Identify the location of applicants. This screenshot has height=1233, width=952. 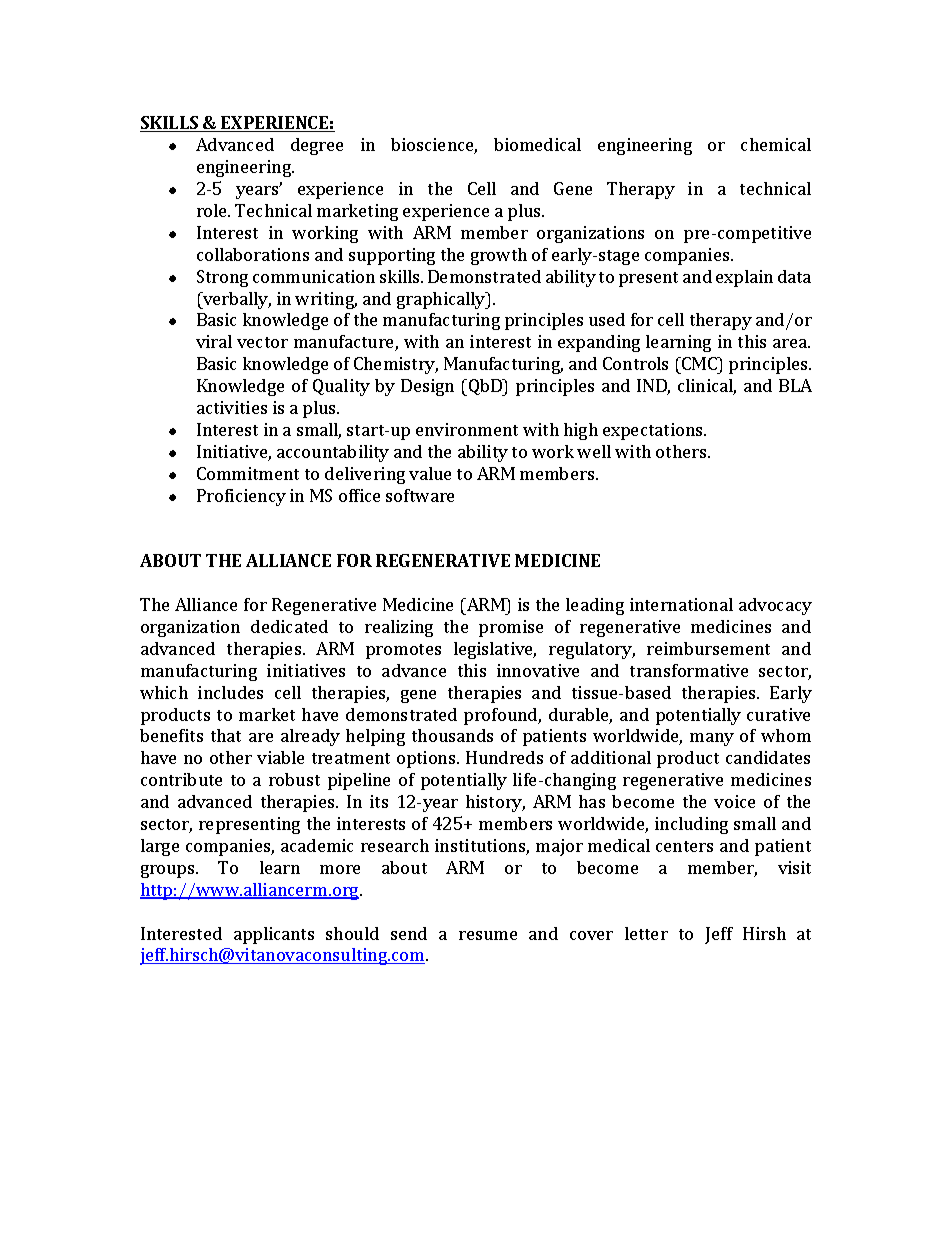
(274, 935).
